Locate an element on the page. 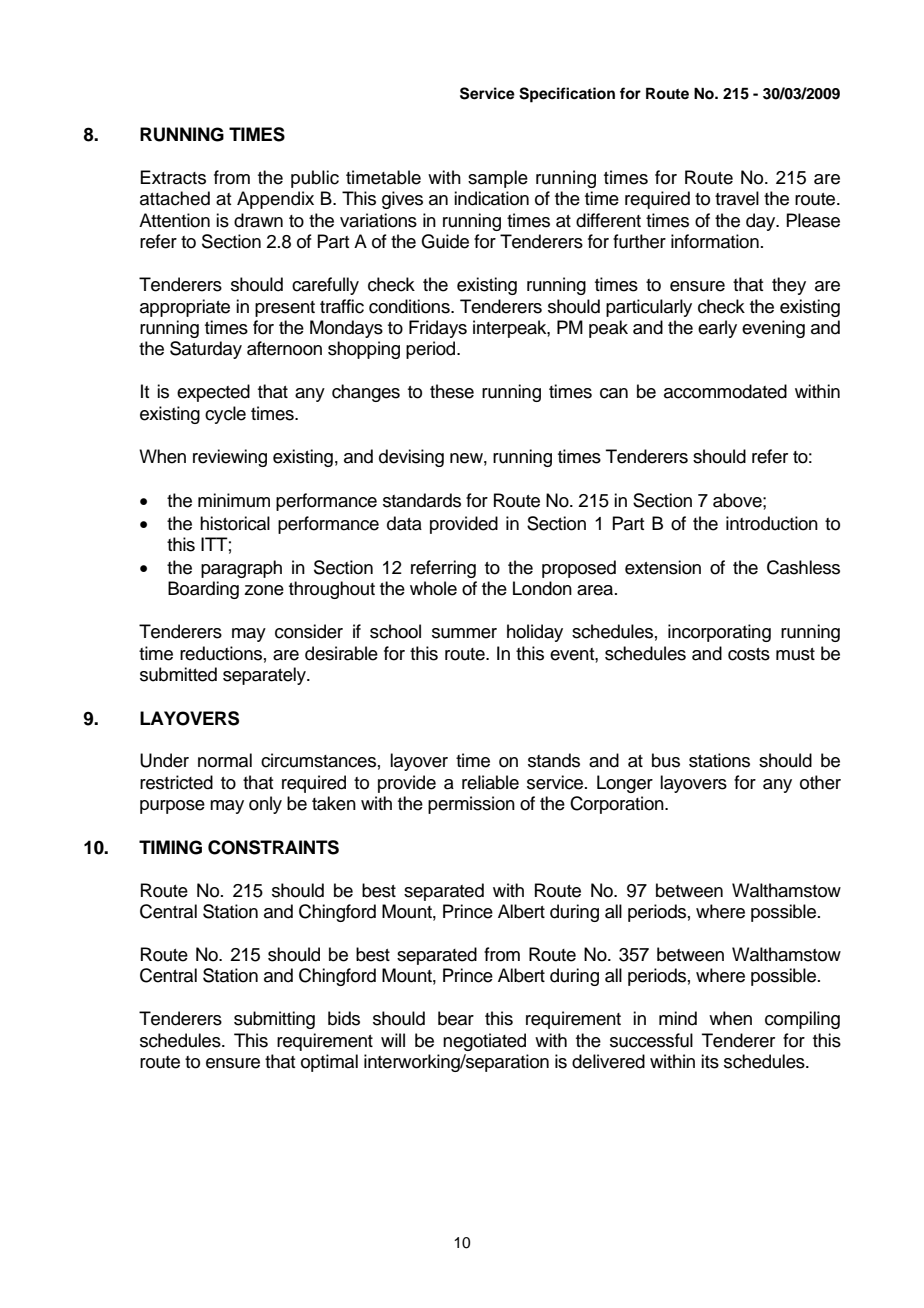 This document has height=1308, width=924. cycle is located at coordinates (225, 415).
